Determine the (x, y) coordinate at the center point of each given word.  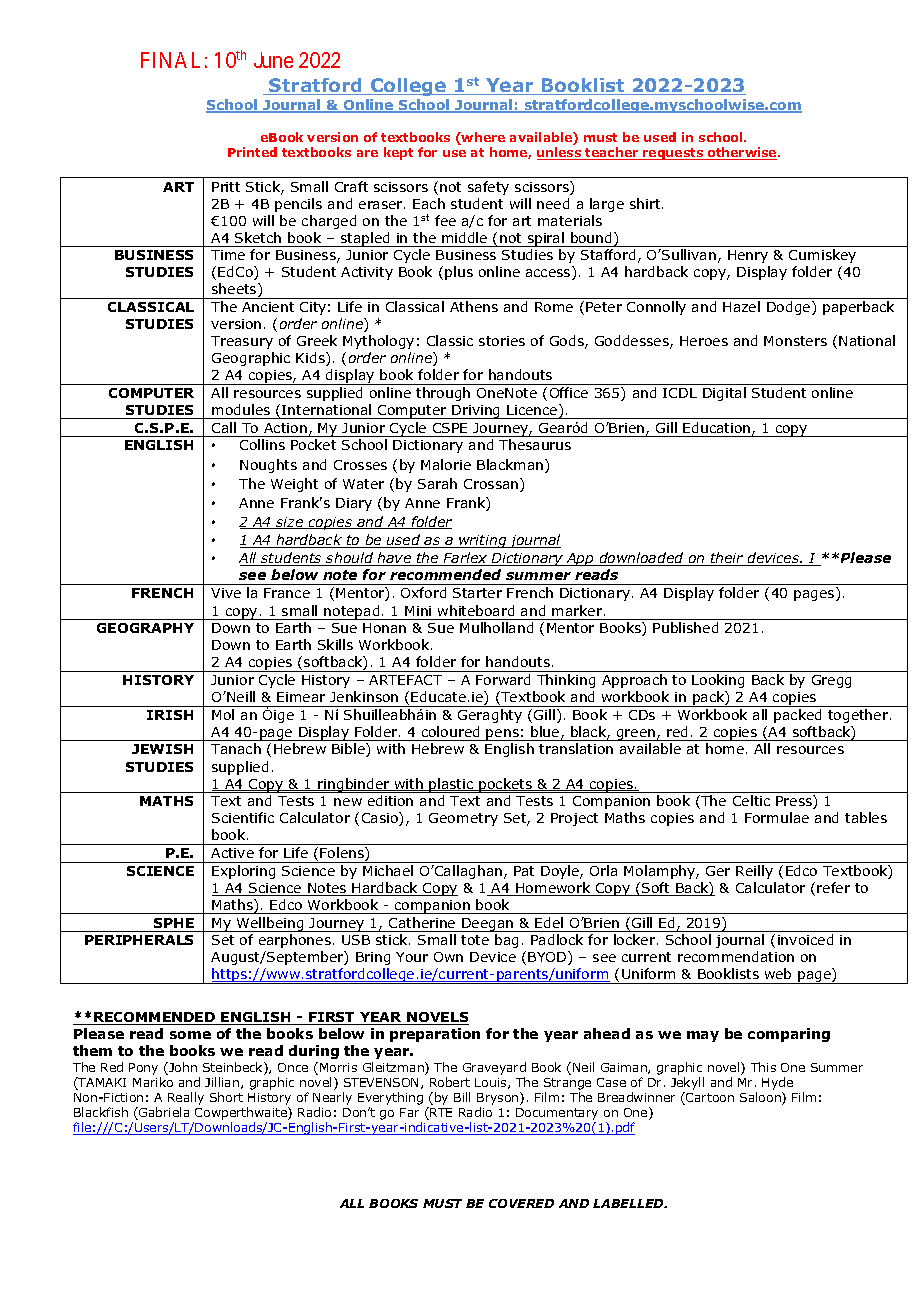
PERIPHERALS (139, 940)
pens (503, 735)
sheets (235, 290)
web (778, 973)
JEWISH (162, 749)
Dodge (790, 308)
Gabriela (163, 1113)
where (482, 138)
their (727, 559)
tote (475, 940)
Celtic (751, 800)
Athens (474, 306)
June (273, 60)
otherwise (742, 153)
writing (483, 541)
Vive (226, 593)
